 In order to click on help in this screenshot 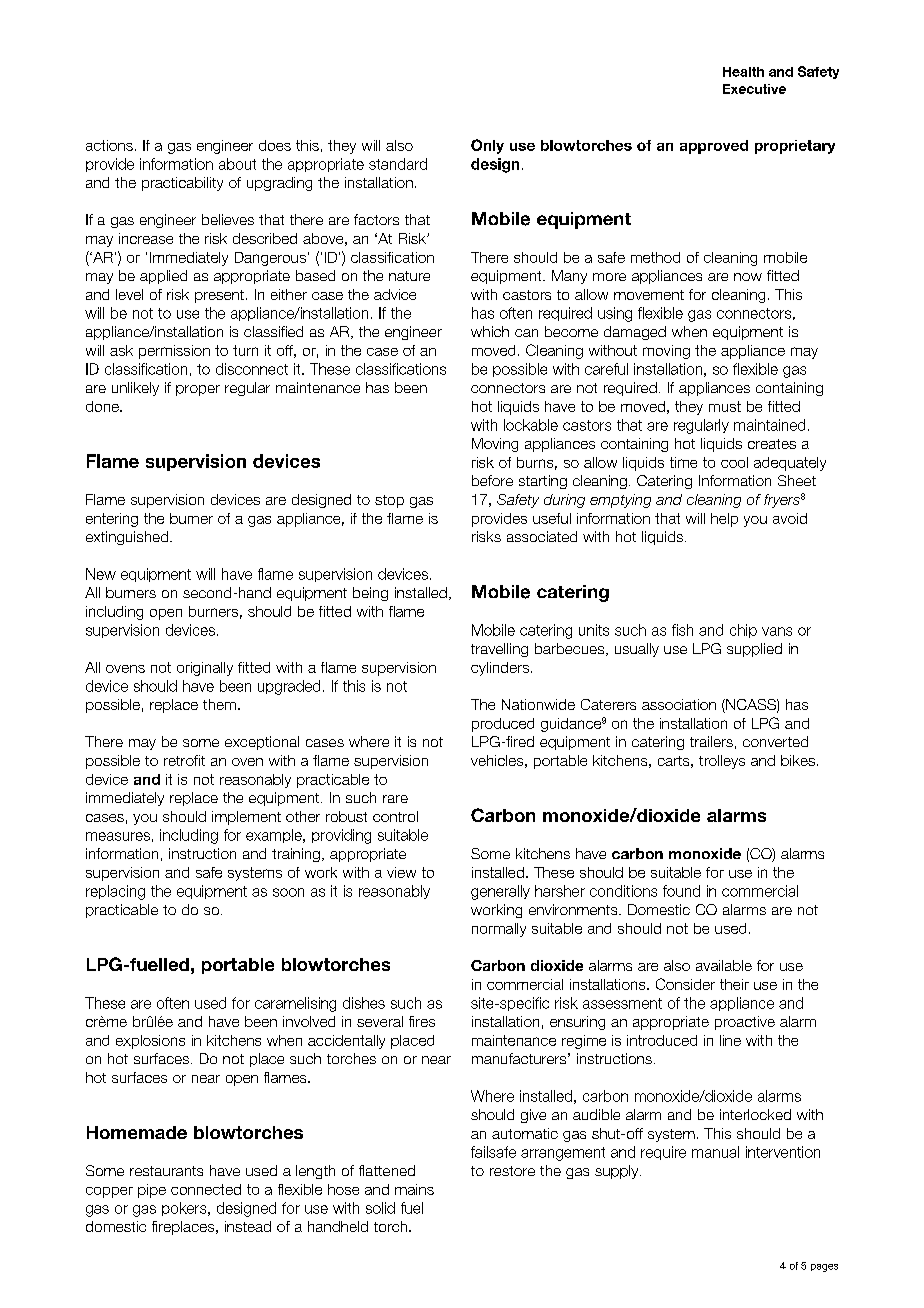, I will do `click(724, 520)`.
